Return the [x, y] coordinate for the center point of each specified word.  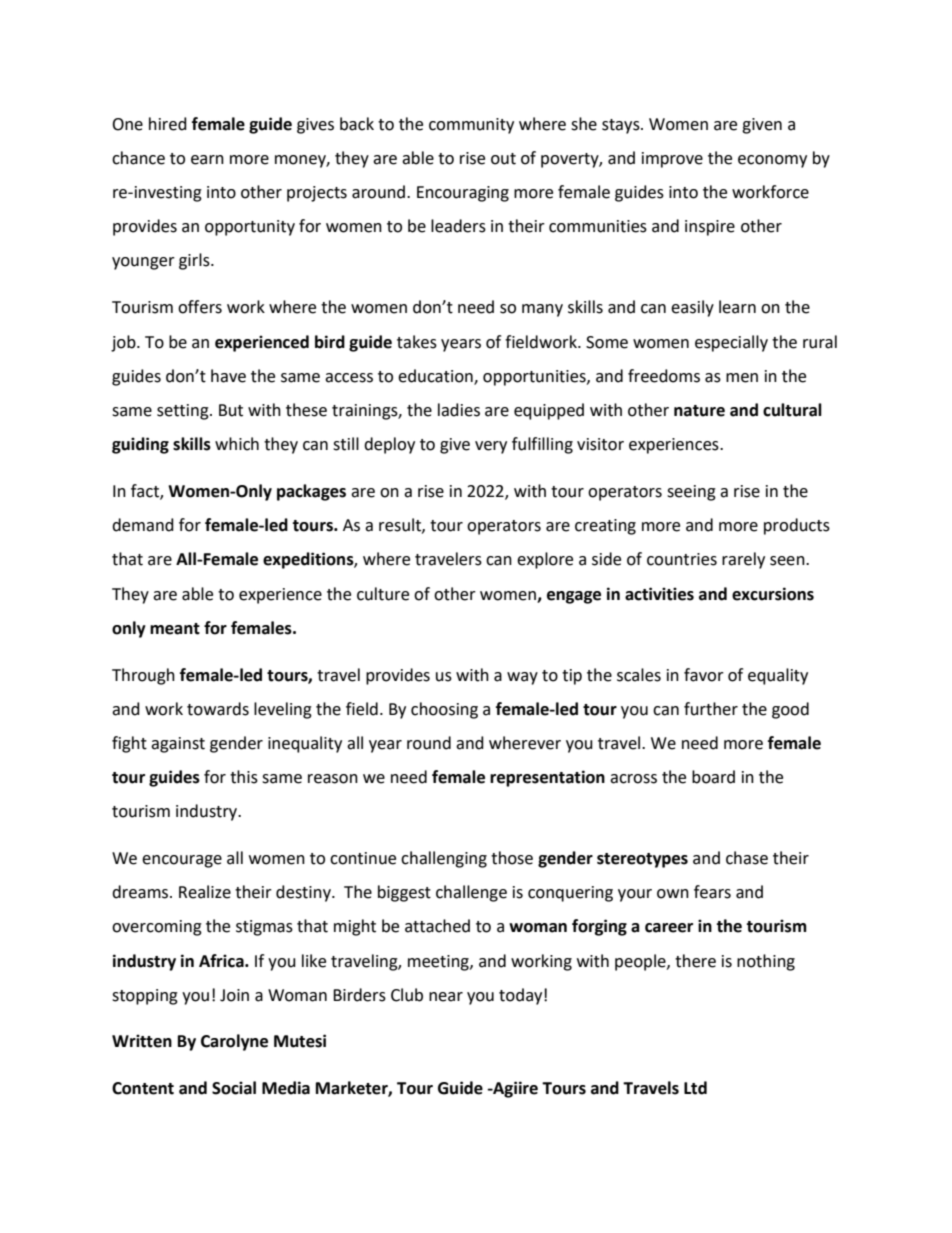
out [503, 159]
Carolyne [234, 1042]
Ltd [695, 1088]
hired [168, 124]
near [446, 997]
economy [772, 161]
